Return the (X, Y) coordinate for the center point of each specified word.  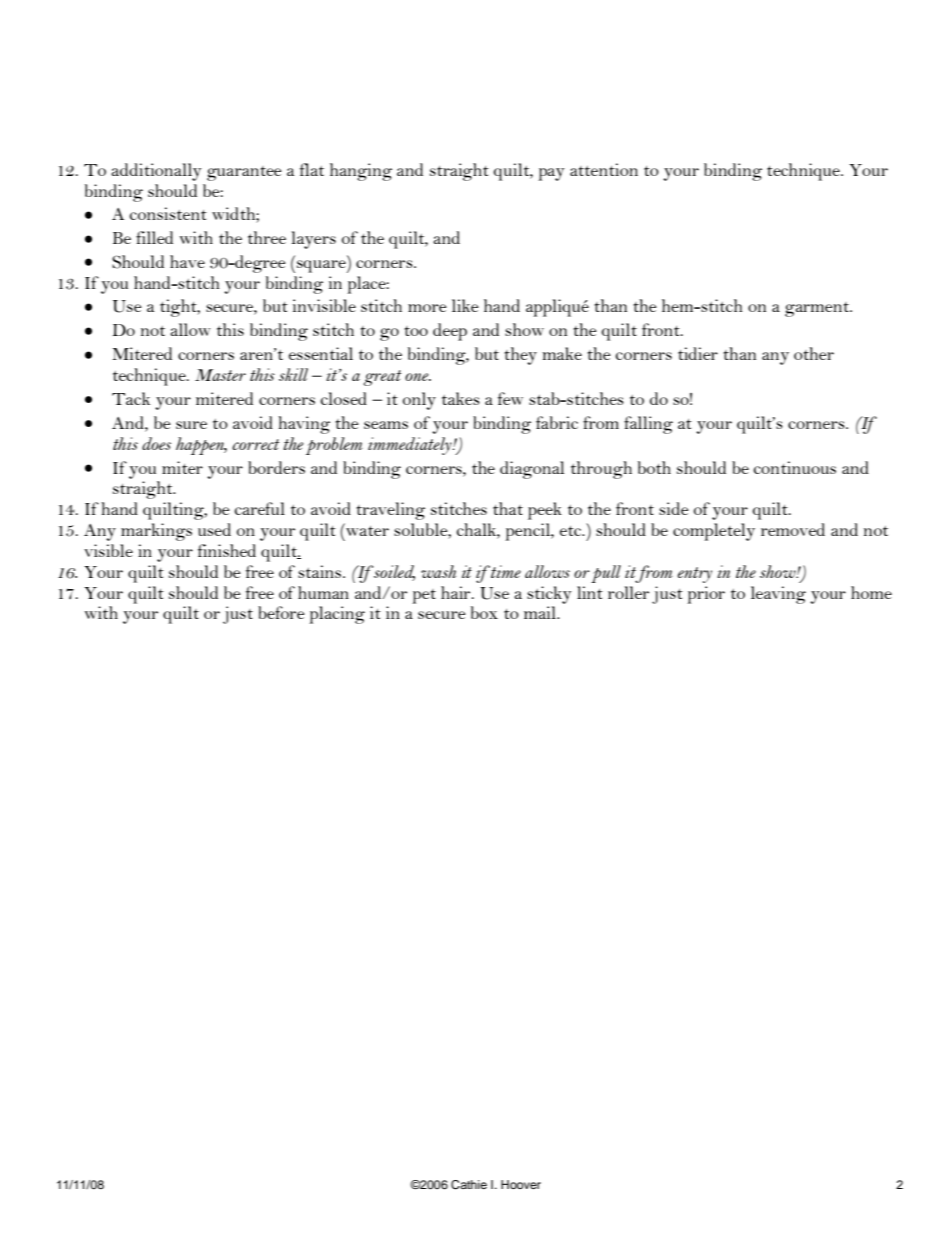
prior (706, 595)
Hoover (521, 1184)
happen (201, 446)
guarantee (244, 173)
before (281, 612)
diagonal (532, 470)
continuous (795, 467)
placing (337, 615)
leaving (778, 595)
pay (551, 174)
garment (818, 309)
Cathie (469, 1185)
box (484, 612)
